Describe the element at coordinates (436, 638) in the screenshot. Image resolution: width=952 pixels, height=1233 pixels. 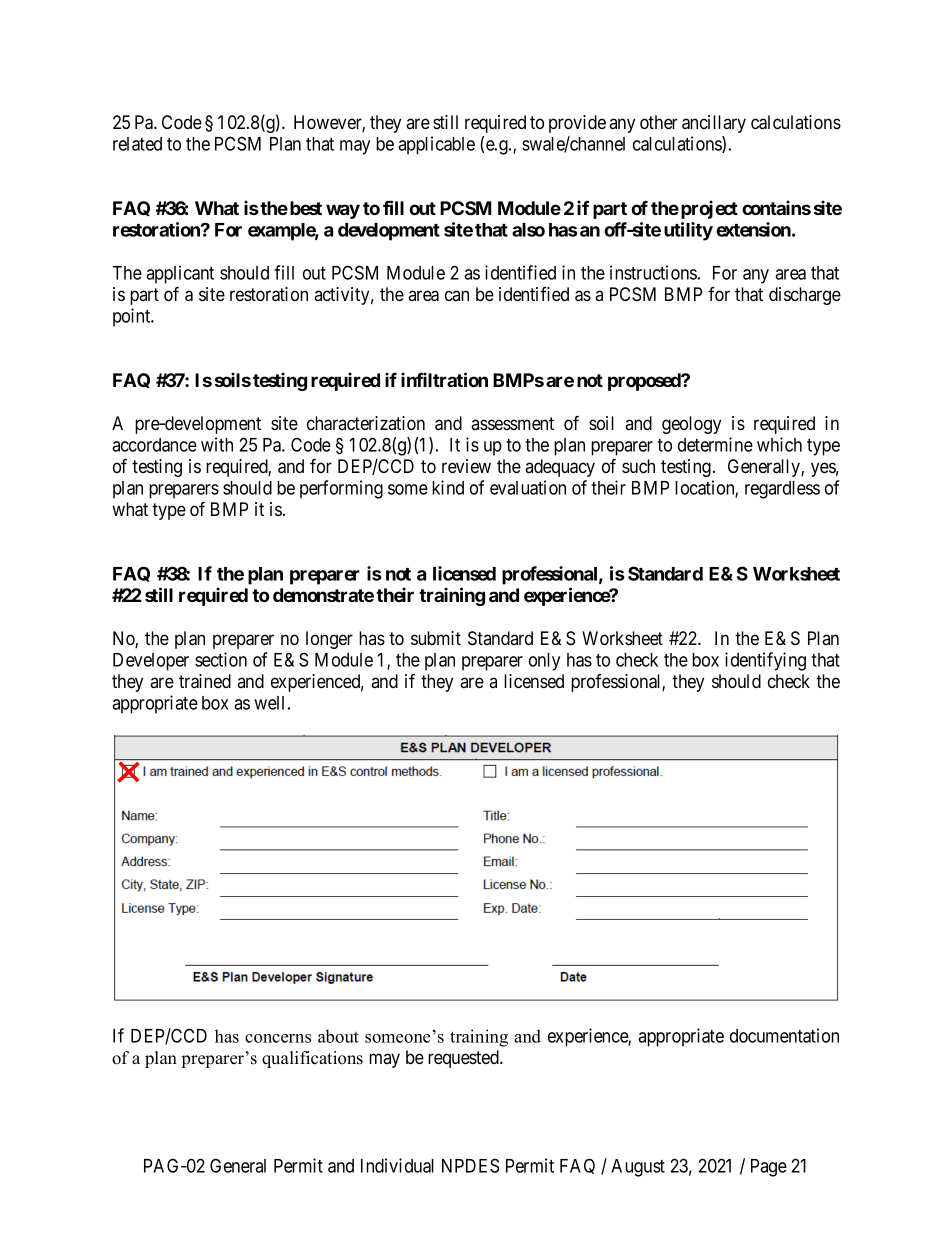
I see `submit` at that location.
